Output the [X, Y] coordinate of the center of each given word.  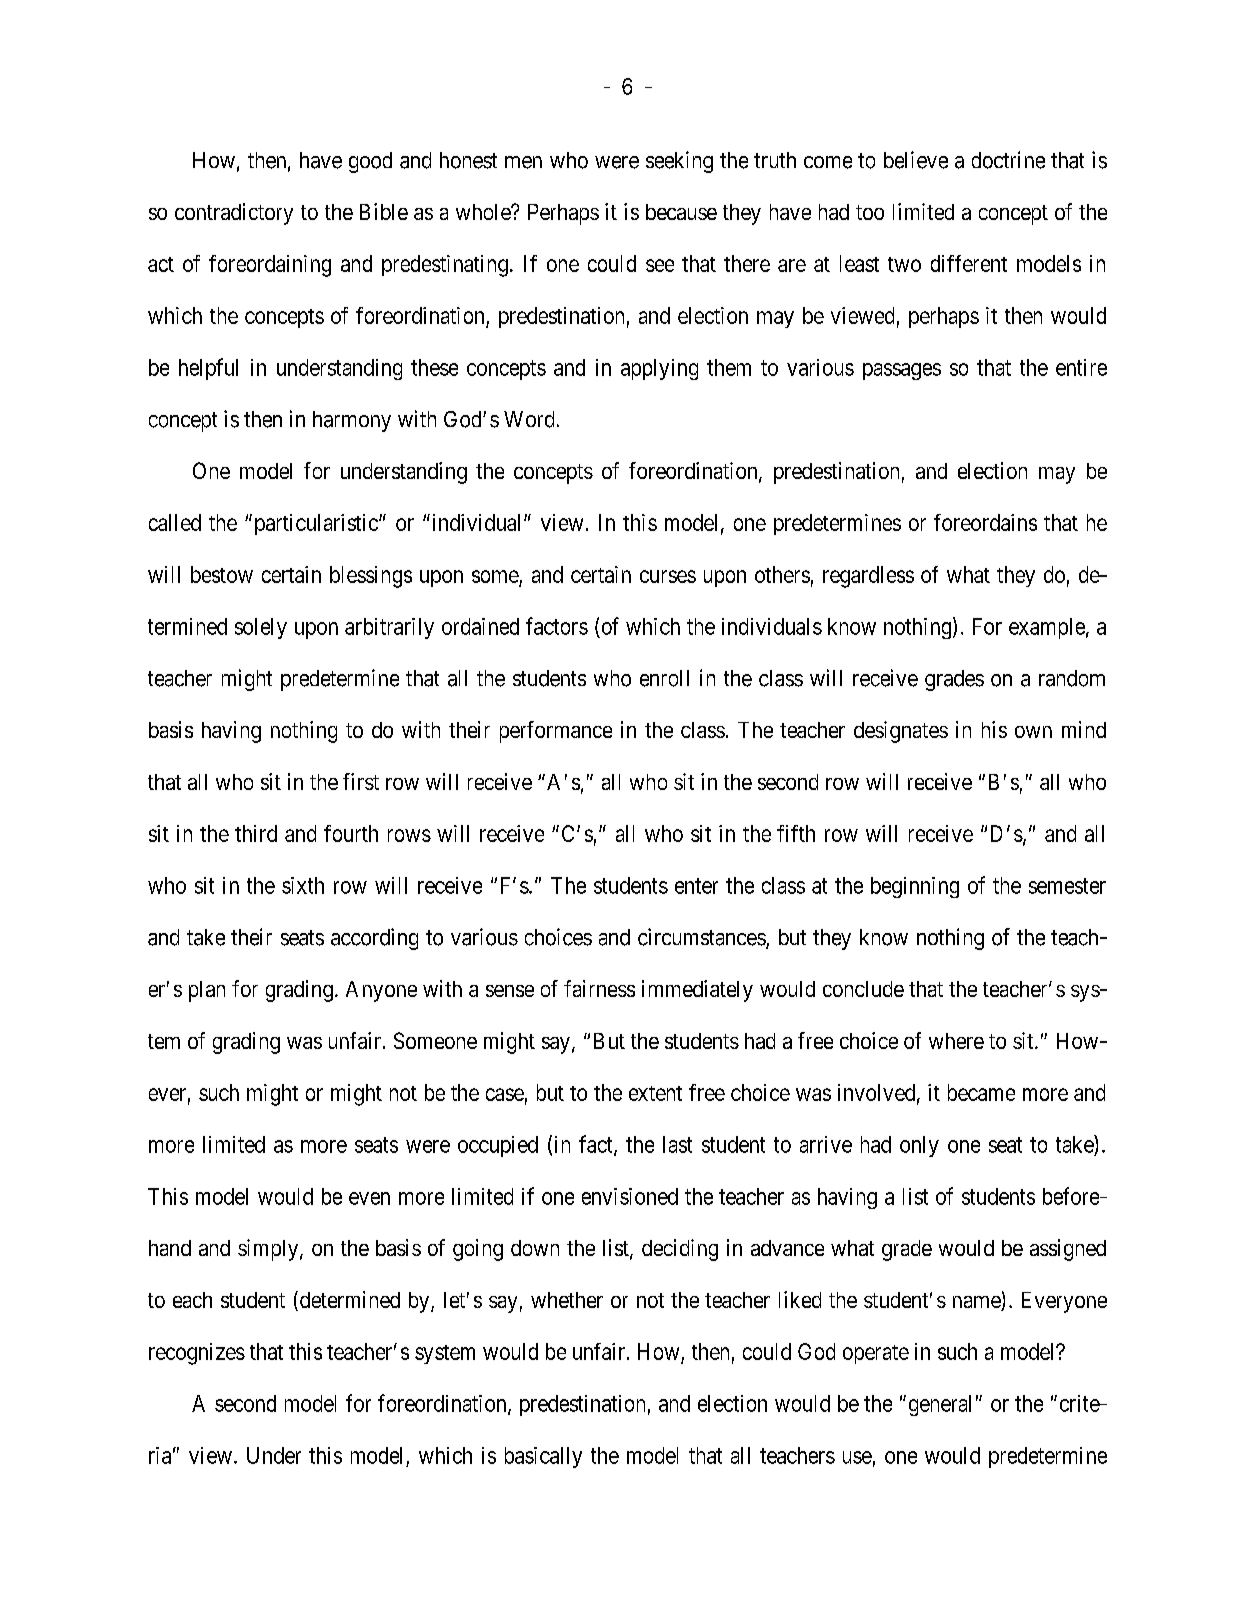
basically [543, 1457]
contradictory [234, 214]
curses [668, 576]
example [1047, 628]
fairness [599, 988]
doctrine [1008, 160]
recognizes [197, 1354]
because [681, 212]
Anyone [381, 991]
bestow [222, 574]
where [956, 1041]
